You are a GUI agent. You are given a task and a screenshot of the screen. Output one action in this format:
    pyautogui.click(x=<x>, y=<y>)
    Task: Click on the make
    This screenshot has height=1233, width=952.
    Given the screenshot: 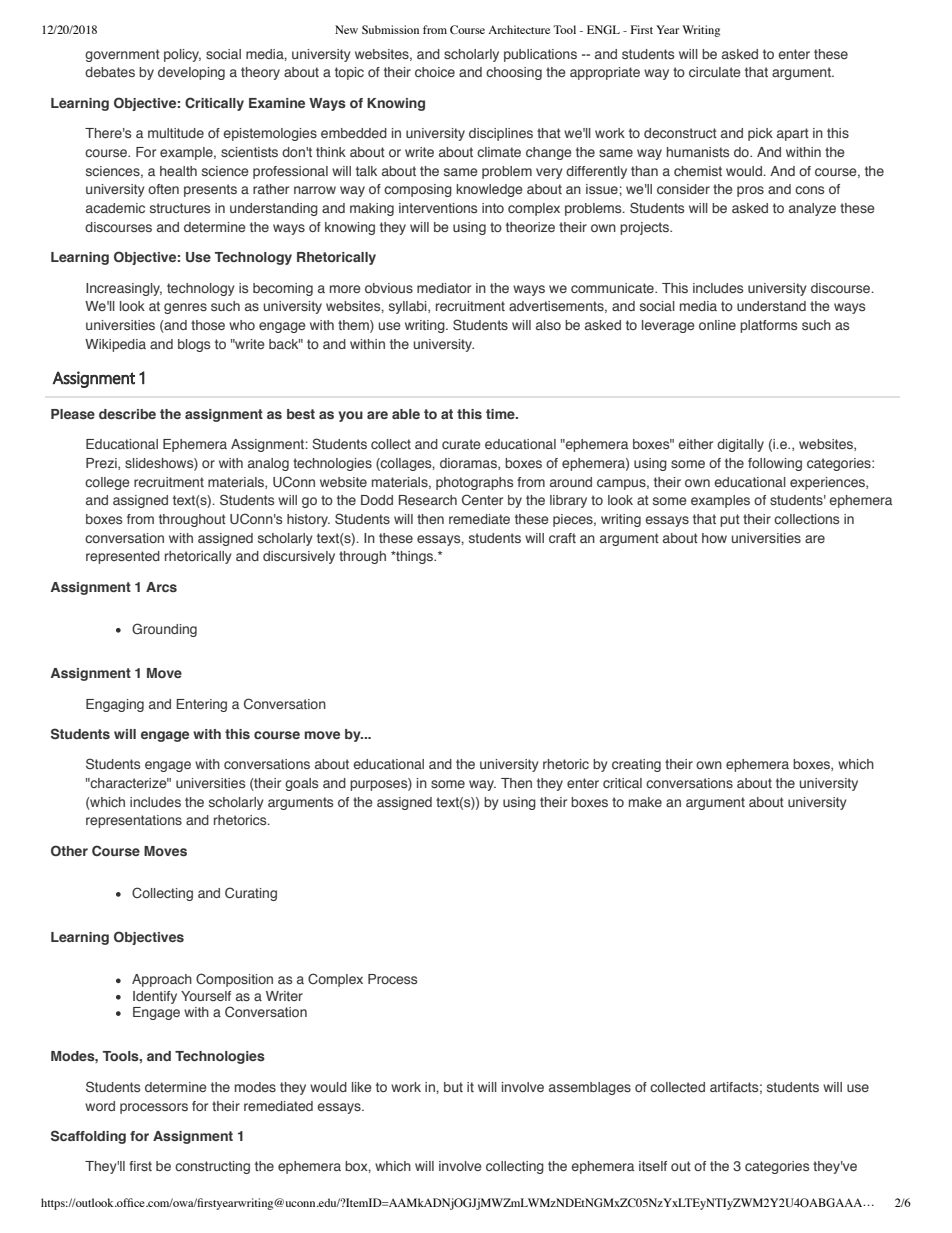 What is the action you would take?
    pyautogui.click(x=645, y=802)
